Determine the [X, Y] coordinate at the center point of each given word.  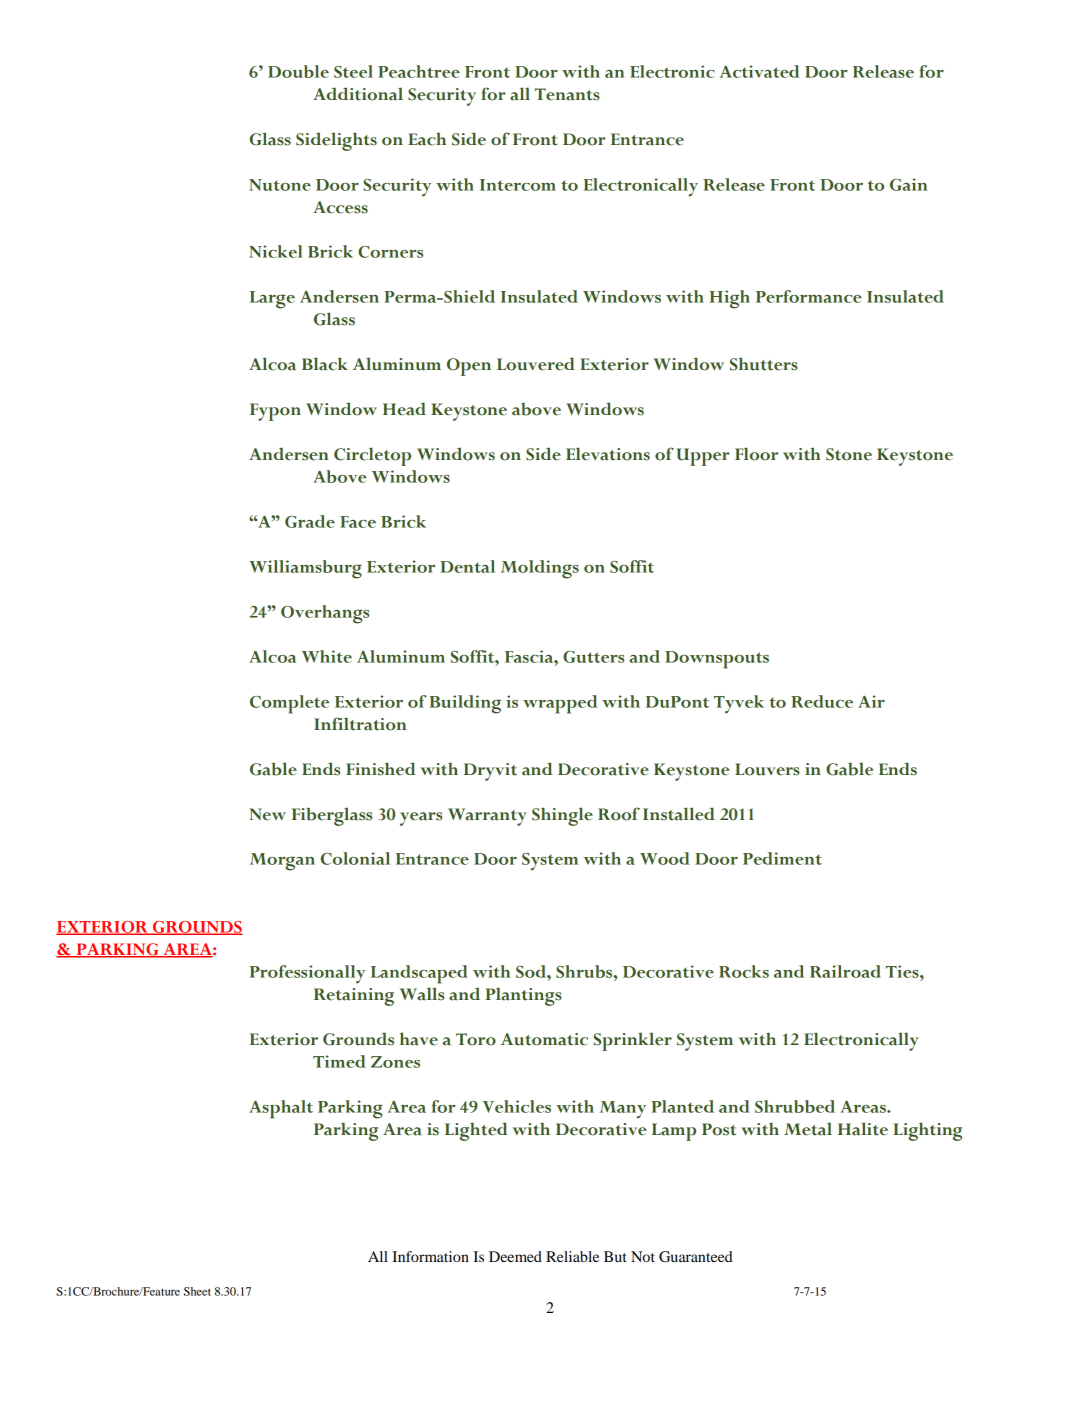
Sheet [197, 1291]
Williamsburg [305, 569]
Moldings [540, 569]
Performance [809, 296]
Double [298, 71]
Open [469, 367]
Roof [619, 814]
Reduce [822, 701]
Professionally [307, 974]
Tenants [567, 94]
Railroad [845, 971]
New [268, 814]
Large [272, 300]
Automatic [544, 1039]
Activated [759, 71]
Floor [756, 454]
